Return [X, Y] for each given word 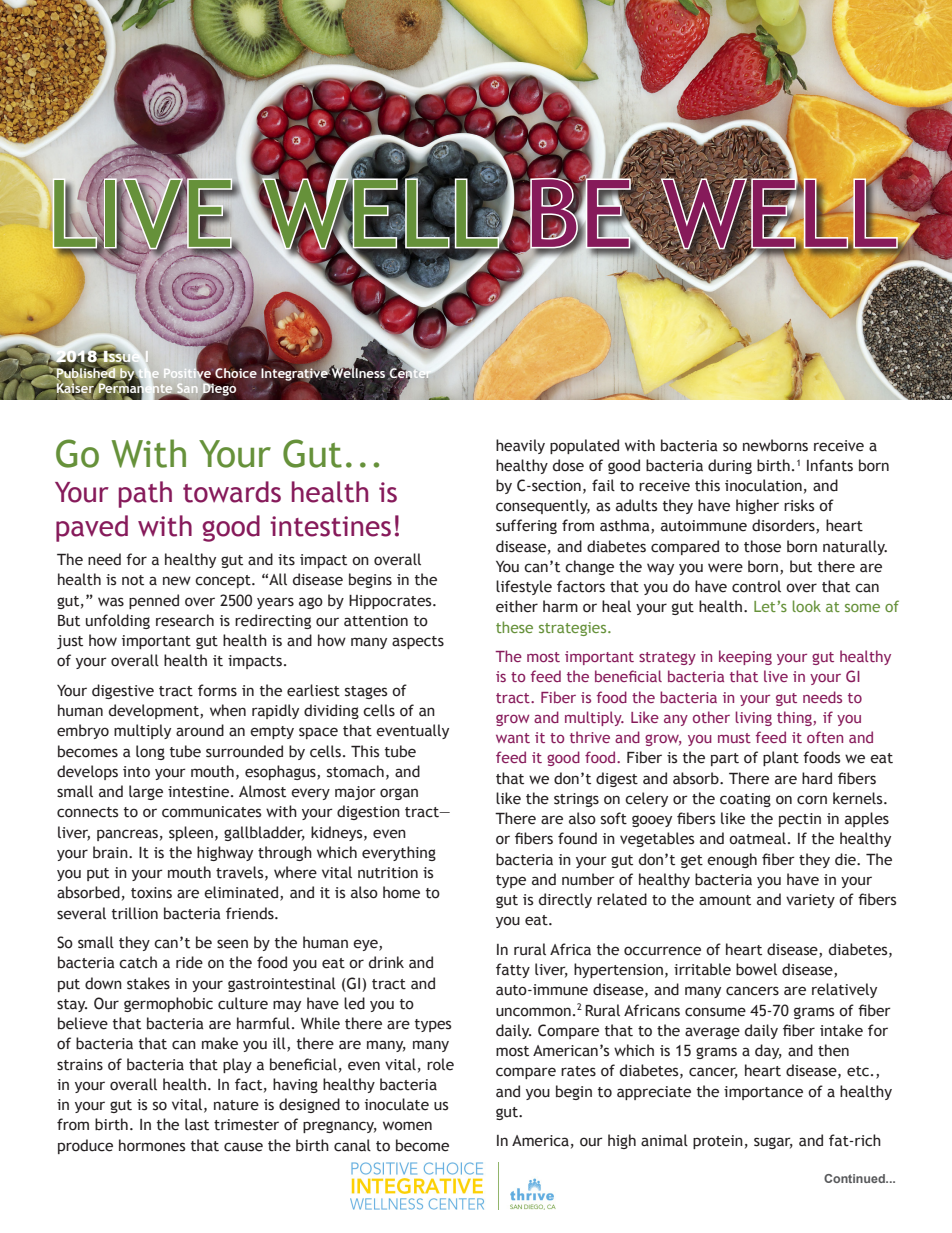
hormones [152, 1145]
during [730, 466]
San [186, 389]
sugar [773, 1143]
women [407, 1126]
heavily [520, 446]
